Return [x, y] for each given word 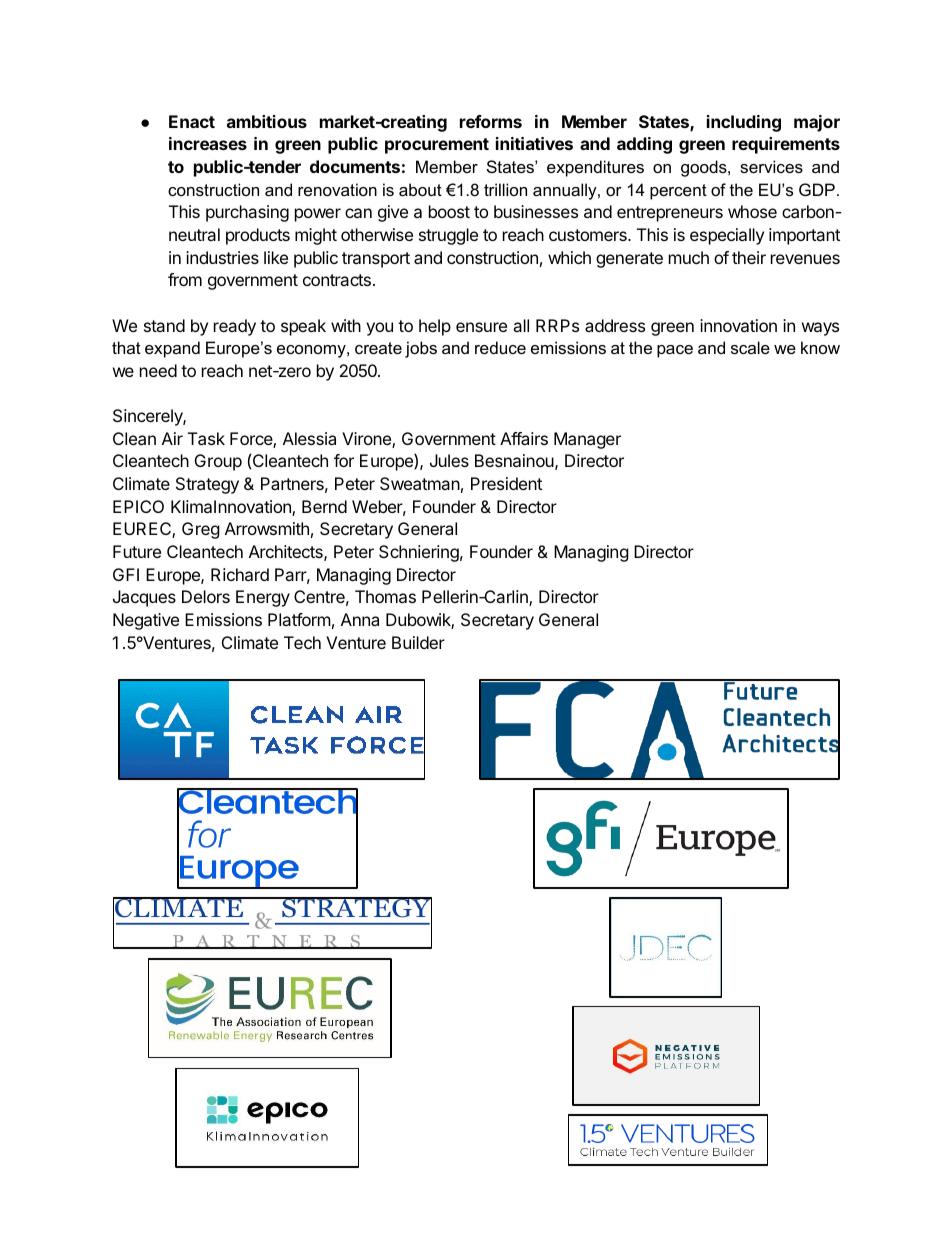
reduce [500, 347]
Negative [146, 621]
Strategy [207, 485]
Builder [418, 642]
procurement [437, 146]
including [744, 123]
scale [750, 347]
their [749, 257]
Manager [587, 440]
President [506, 483]
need [158, 370]
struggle [448, 236]
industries [222, 257]
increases [208, 143]
